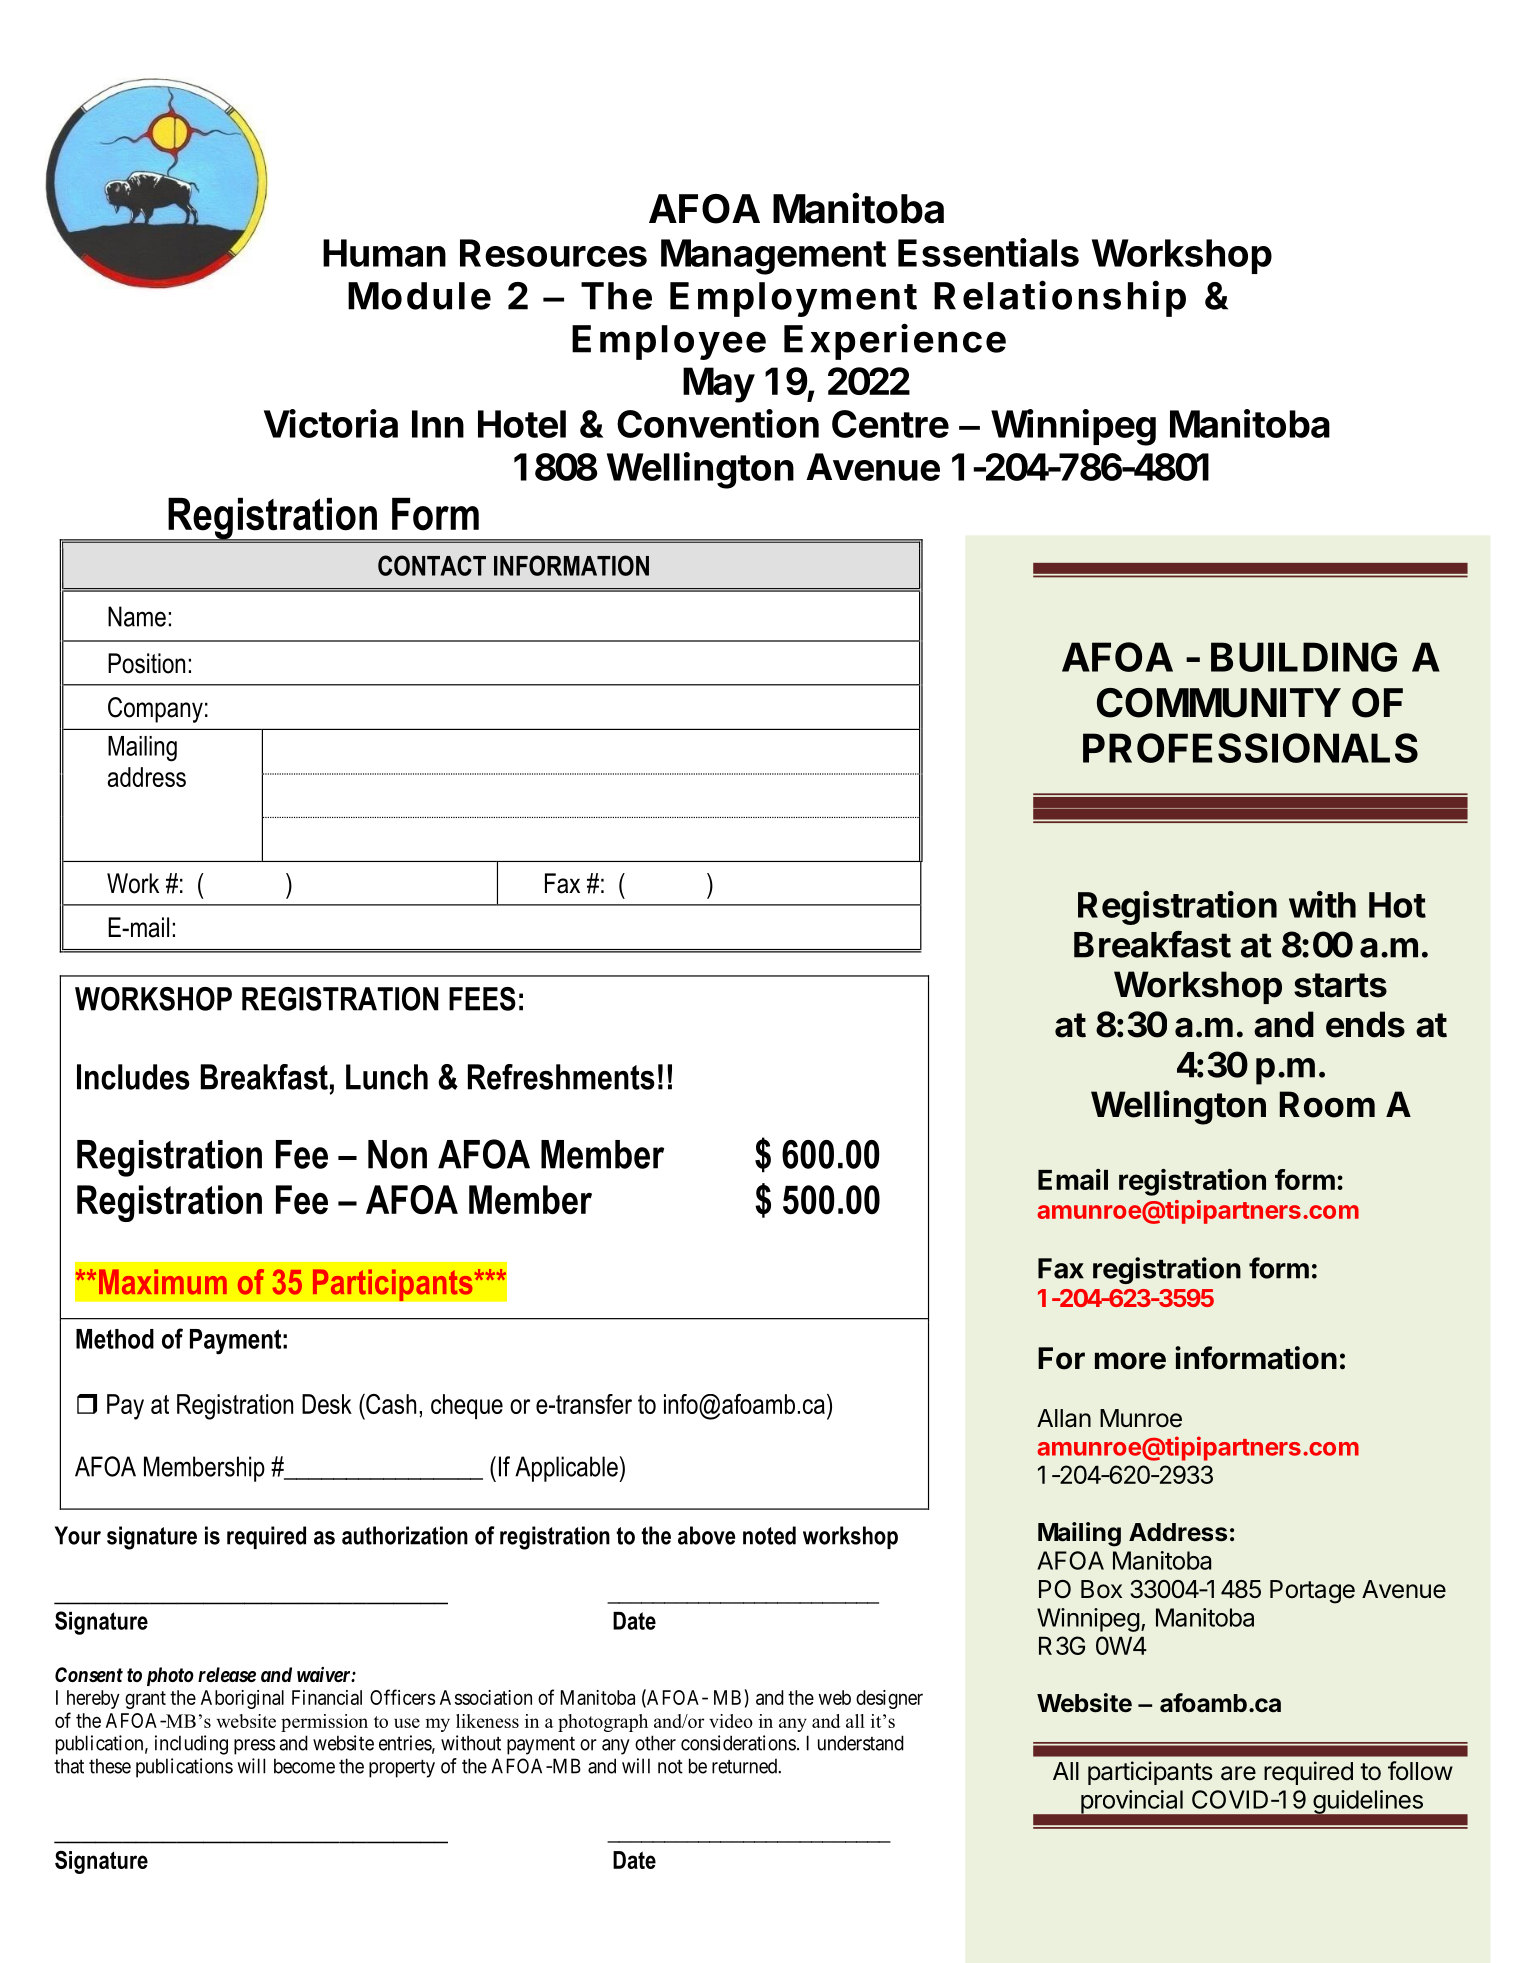 The image size is (1517, 1963). Describe the element at coordinates (254, 1747) in the screenshot. I see `press` at that location.
